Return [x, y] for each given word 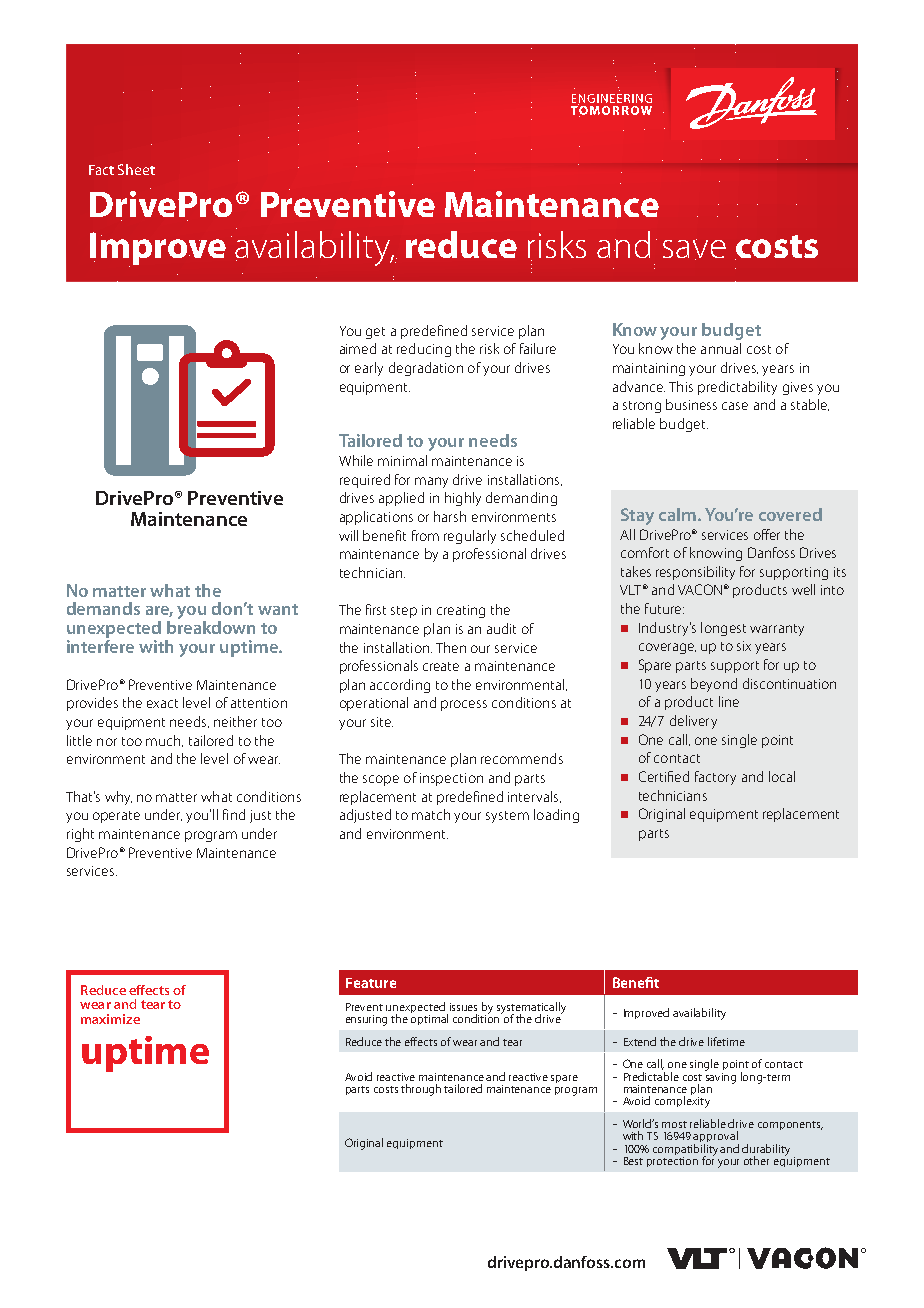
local [782, 776]
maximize [110, 1019]
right [80, 835]
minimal [402, 460]
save [694, 249]
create [441, 666]
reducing [424, 350]
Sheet [136, 169]
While [356, 460]
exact [162, 703]
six [744, 646]
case [735, 406]
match [431, 814]
